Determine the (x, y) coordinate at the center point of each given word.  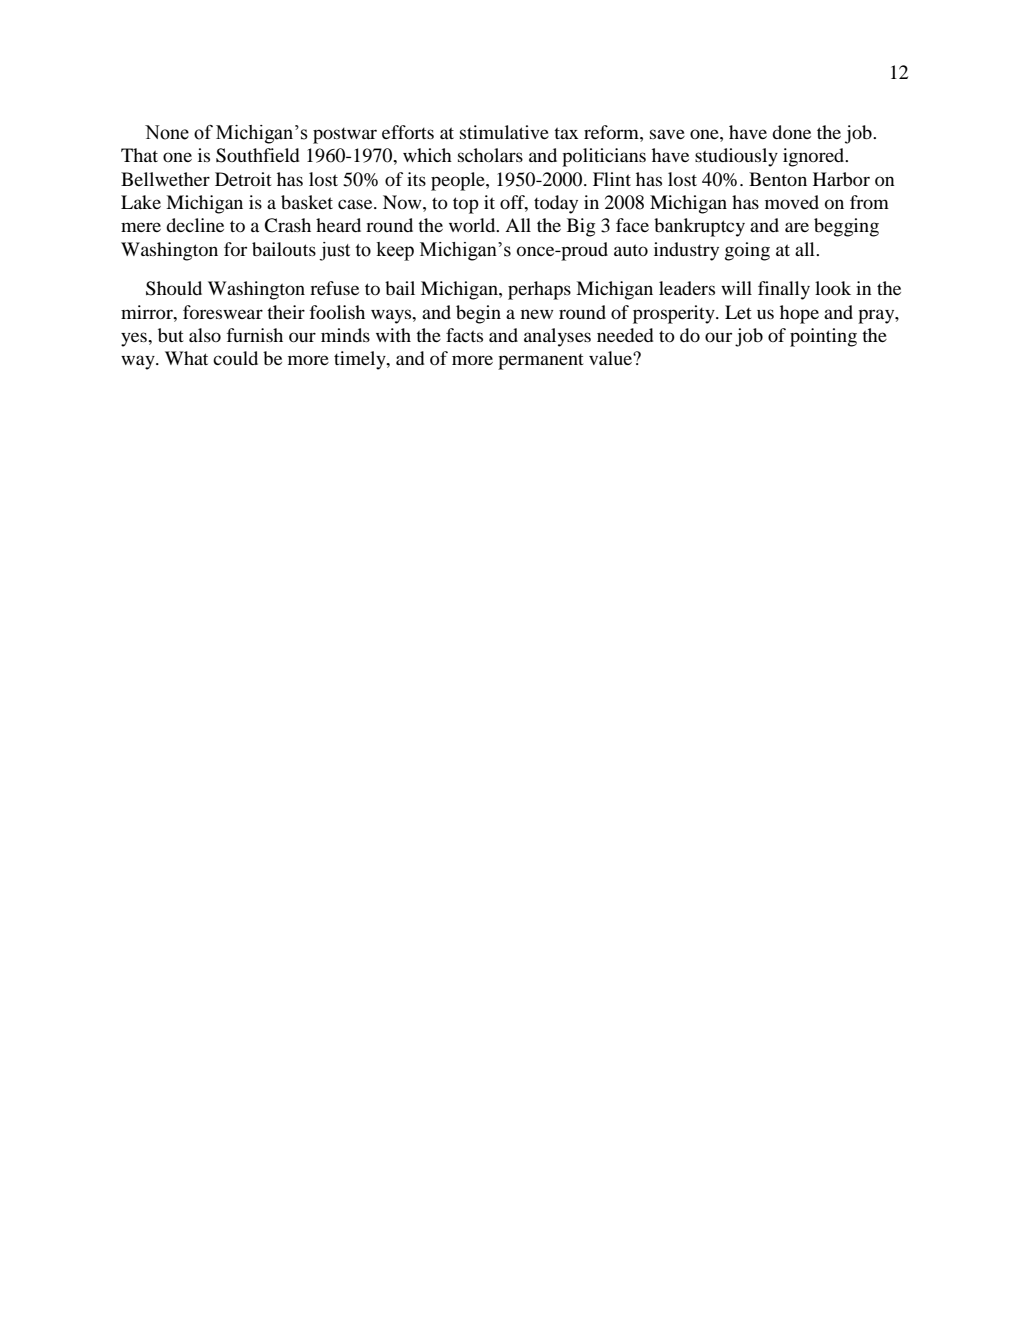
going (747, 251)
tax (566, 133)
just (334, 251)
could (235, 358)
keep (395, 251)
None (167, 132)
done (791, 132)
